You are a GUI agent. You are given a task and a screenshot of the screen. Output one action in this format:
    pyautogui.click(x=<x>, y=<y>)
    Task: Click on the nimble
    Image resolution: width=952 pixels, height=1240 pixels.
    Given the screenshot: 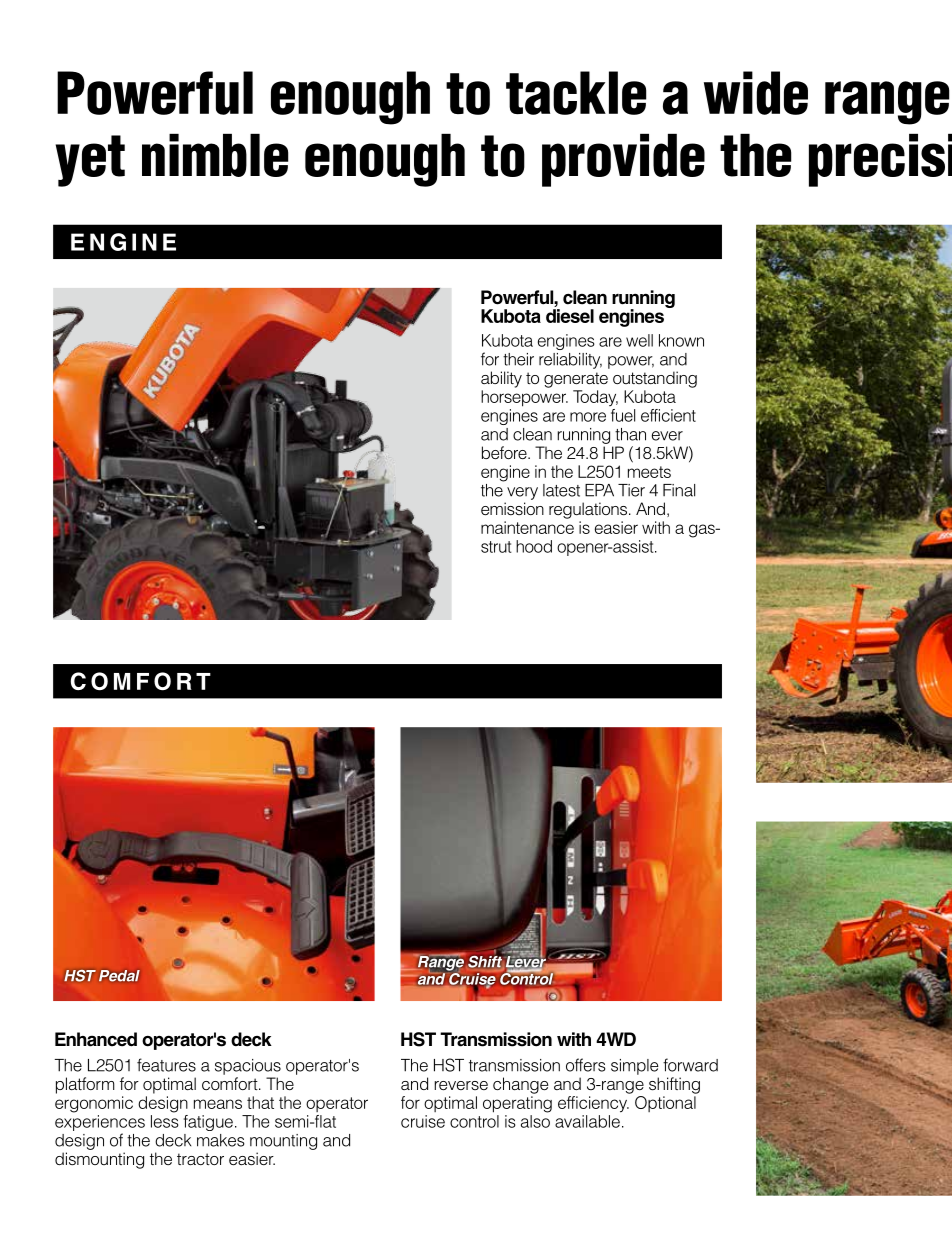 What is the action you would take?
    pyautogui.click(x=215, y=155)
